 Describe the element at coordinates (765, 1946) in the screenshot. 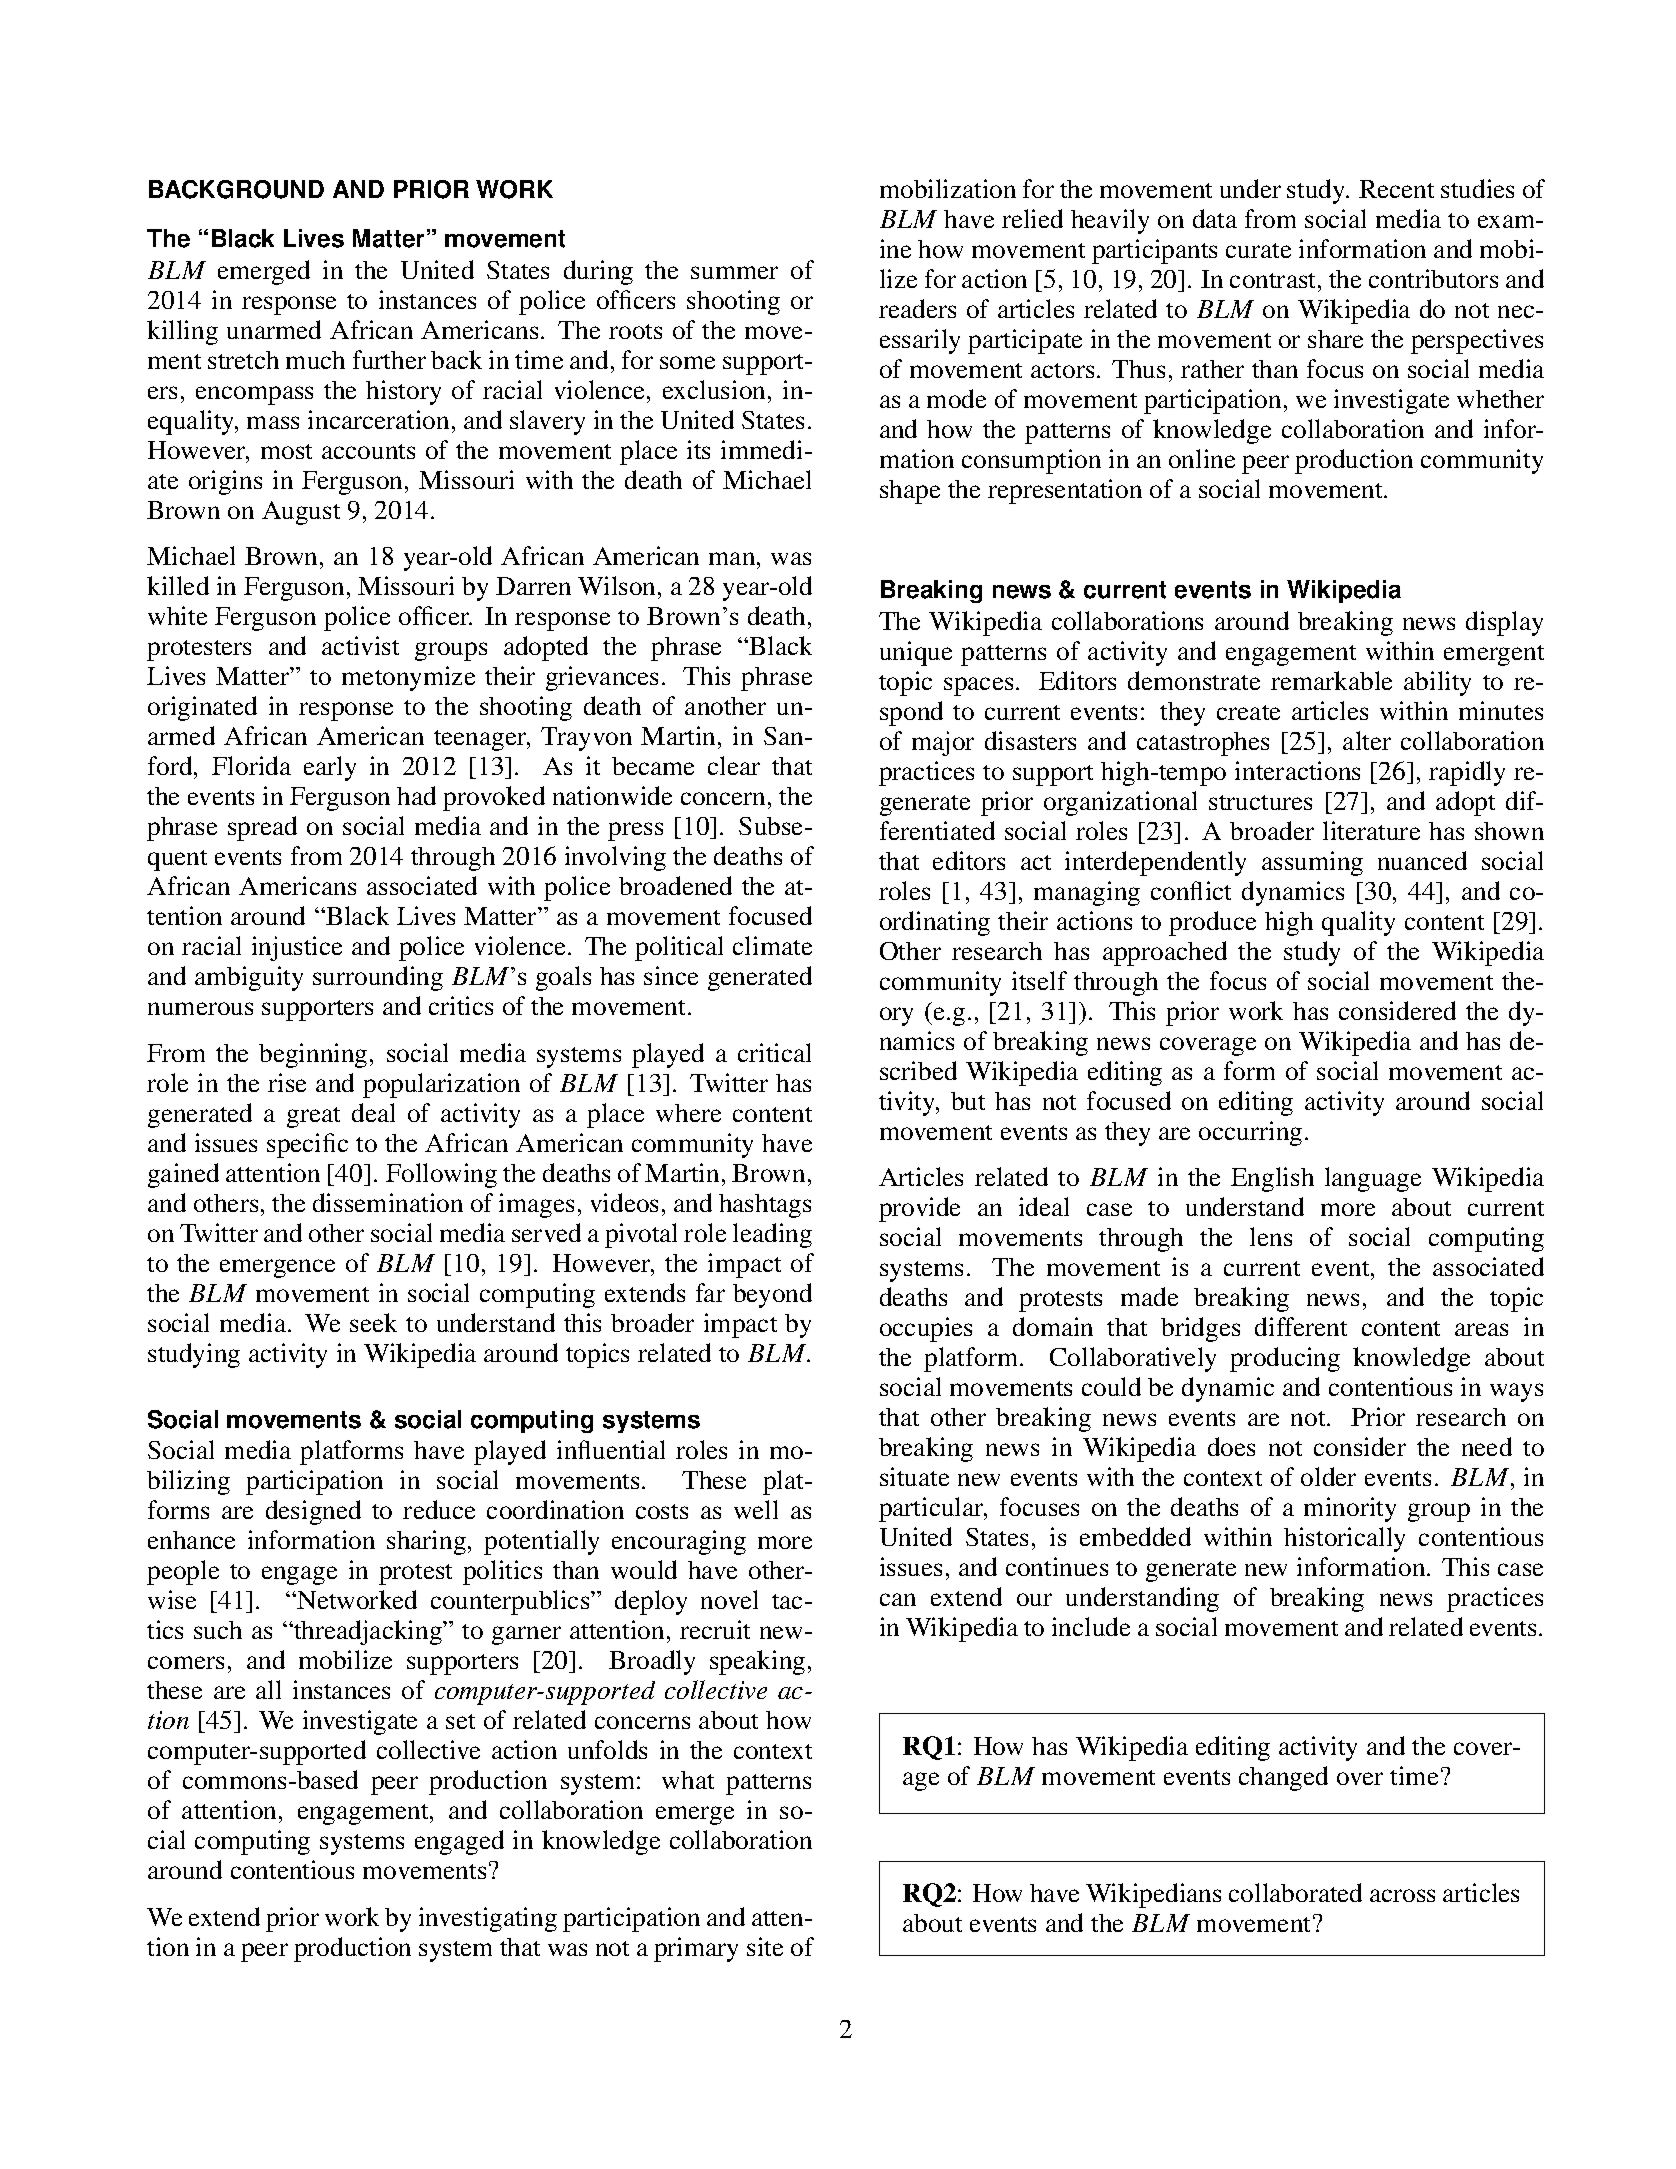

I see `site` at that location.
